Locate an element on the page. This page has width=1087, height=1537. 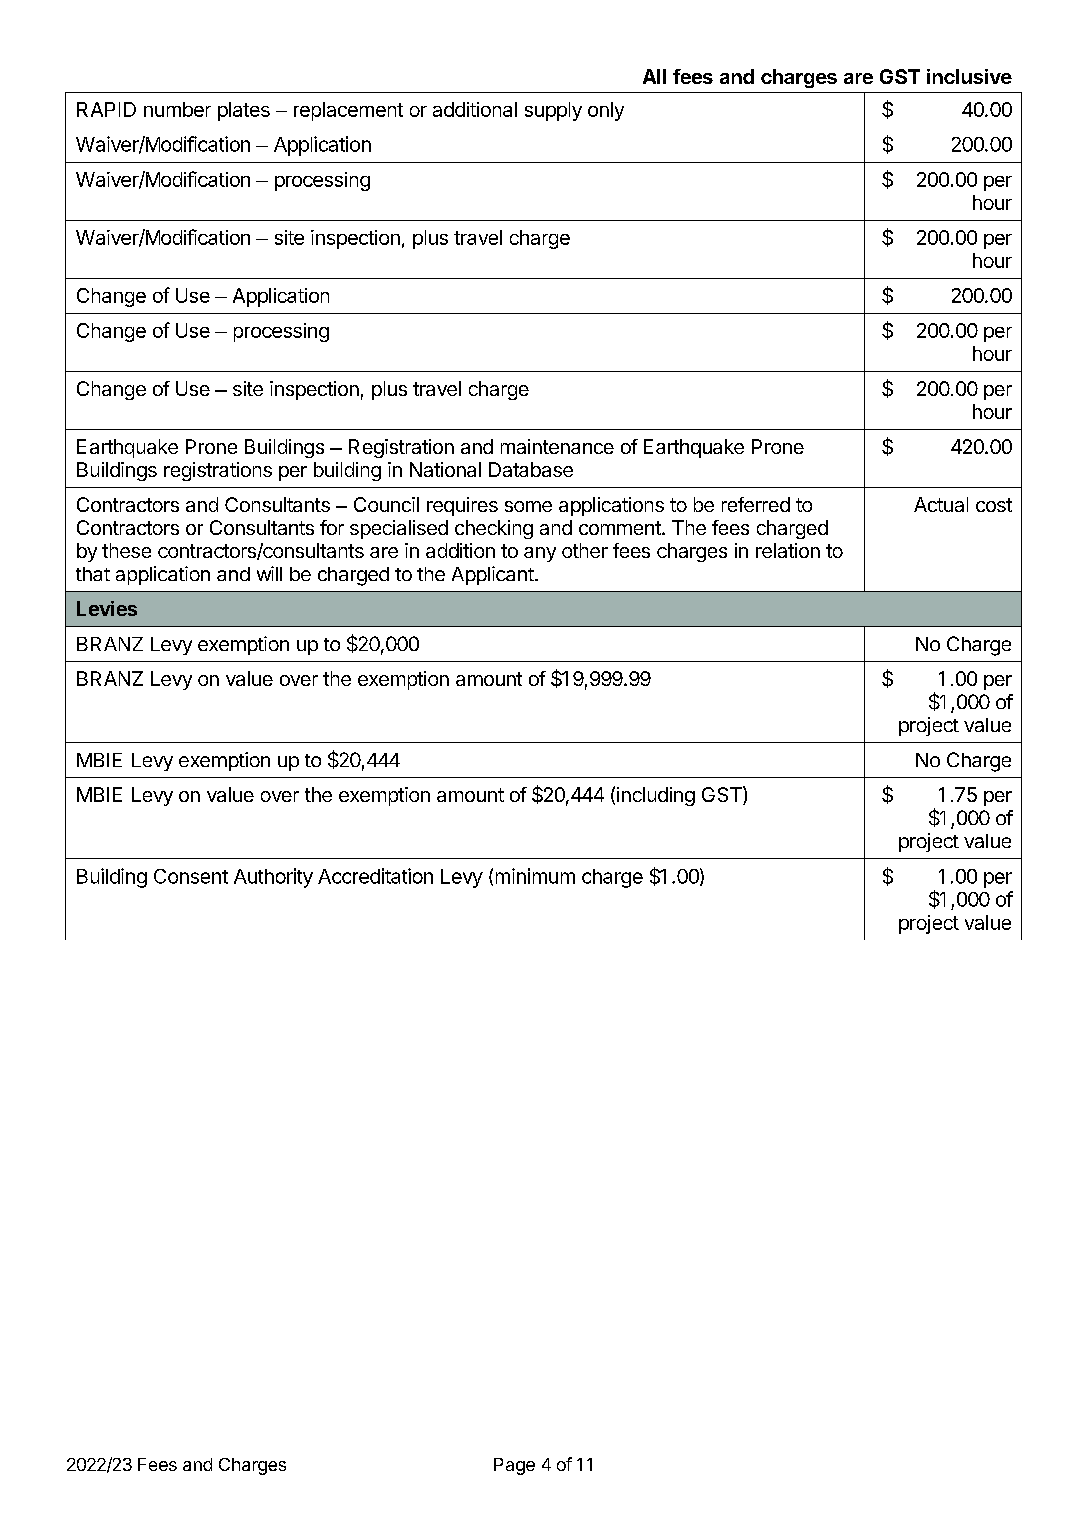
minimum is located at coordinates (535, 876).
